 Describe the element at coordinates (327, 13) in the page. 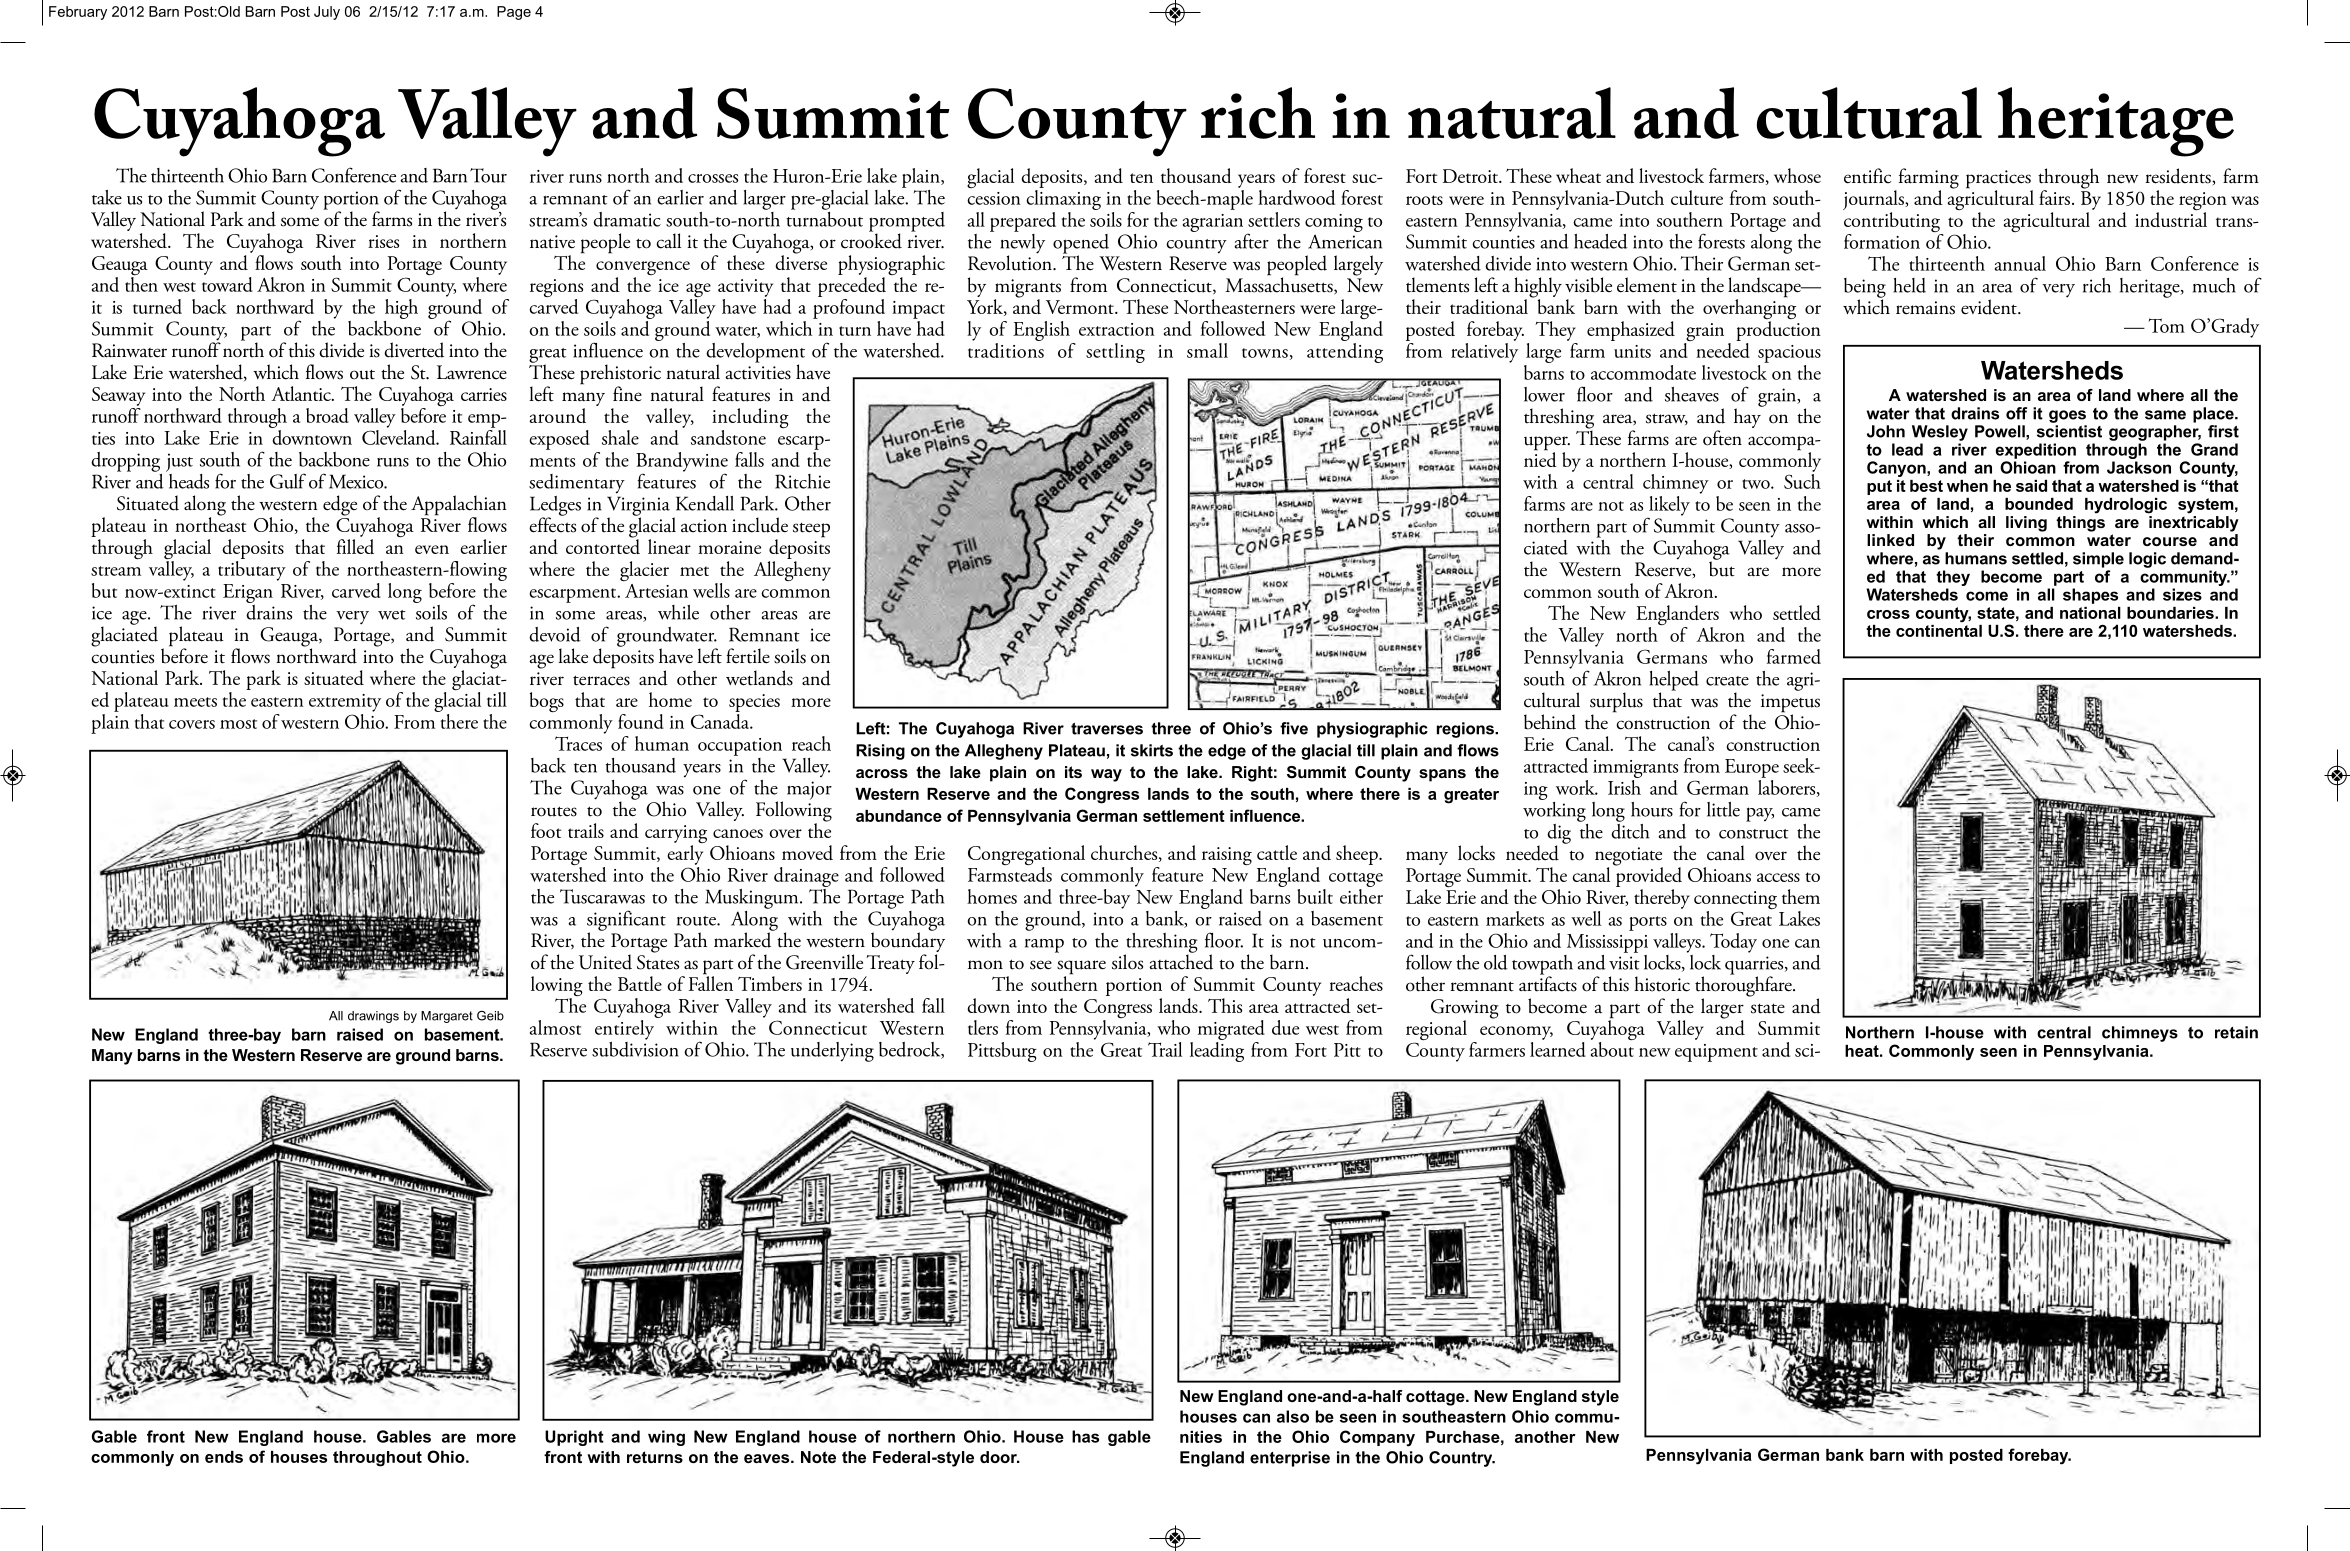

I see `July` at that location.
